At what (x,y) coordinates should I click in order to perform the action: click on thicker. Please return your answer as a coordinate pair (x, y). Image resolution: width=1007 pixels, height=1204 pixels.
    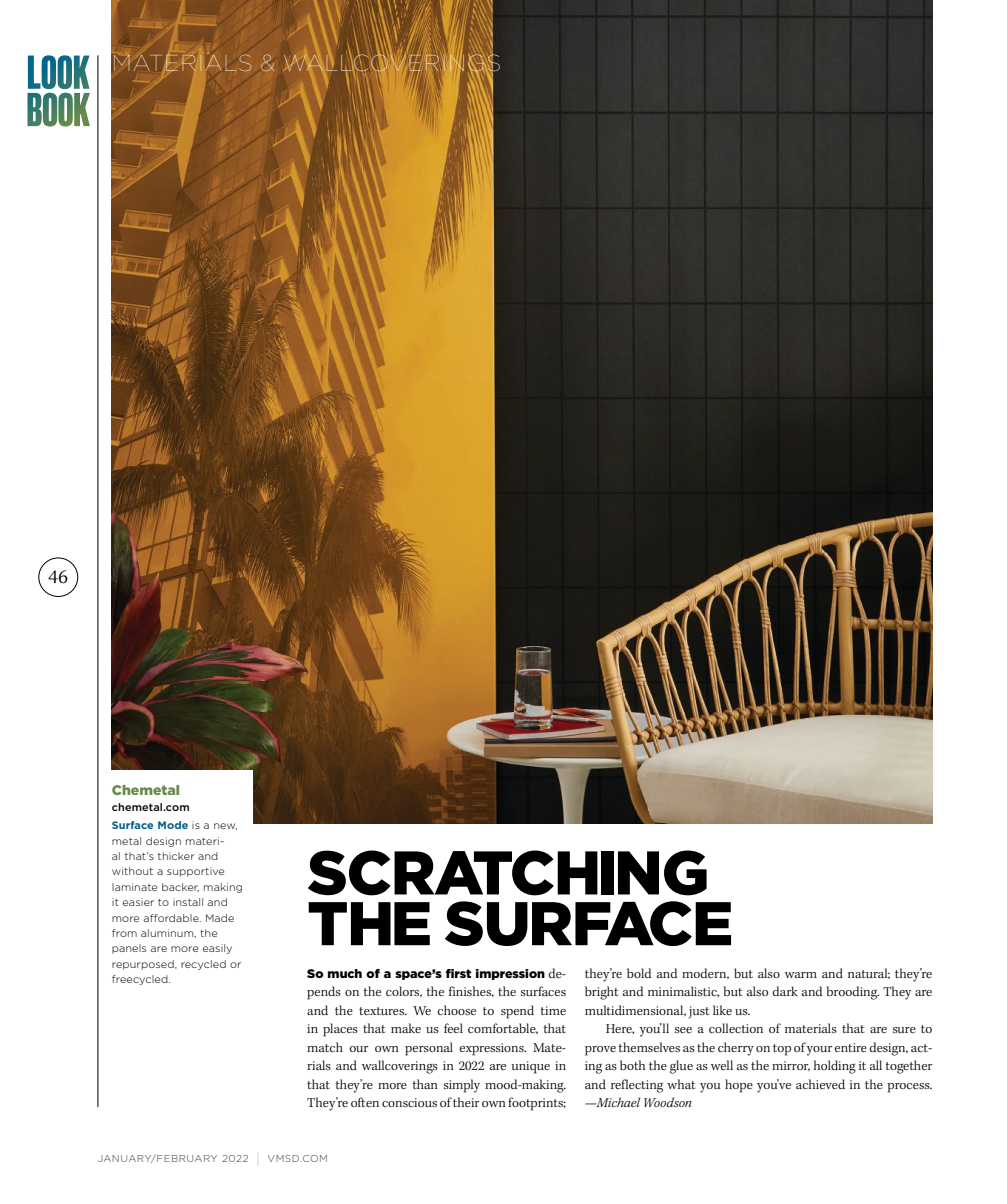
    Looking at the image, I should click on (176, 856).
